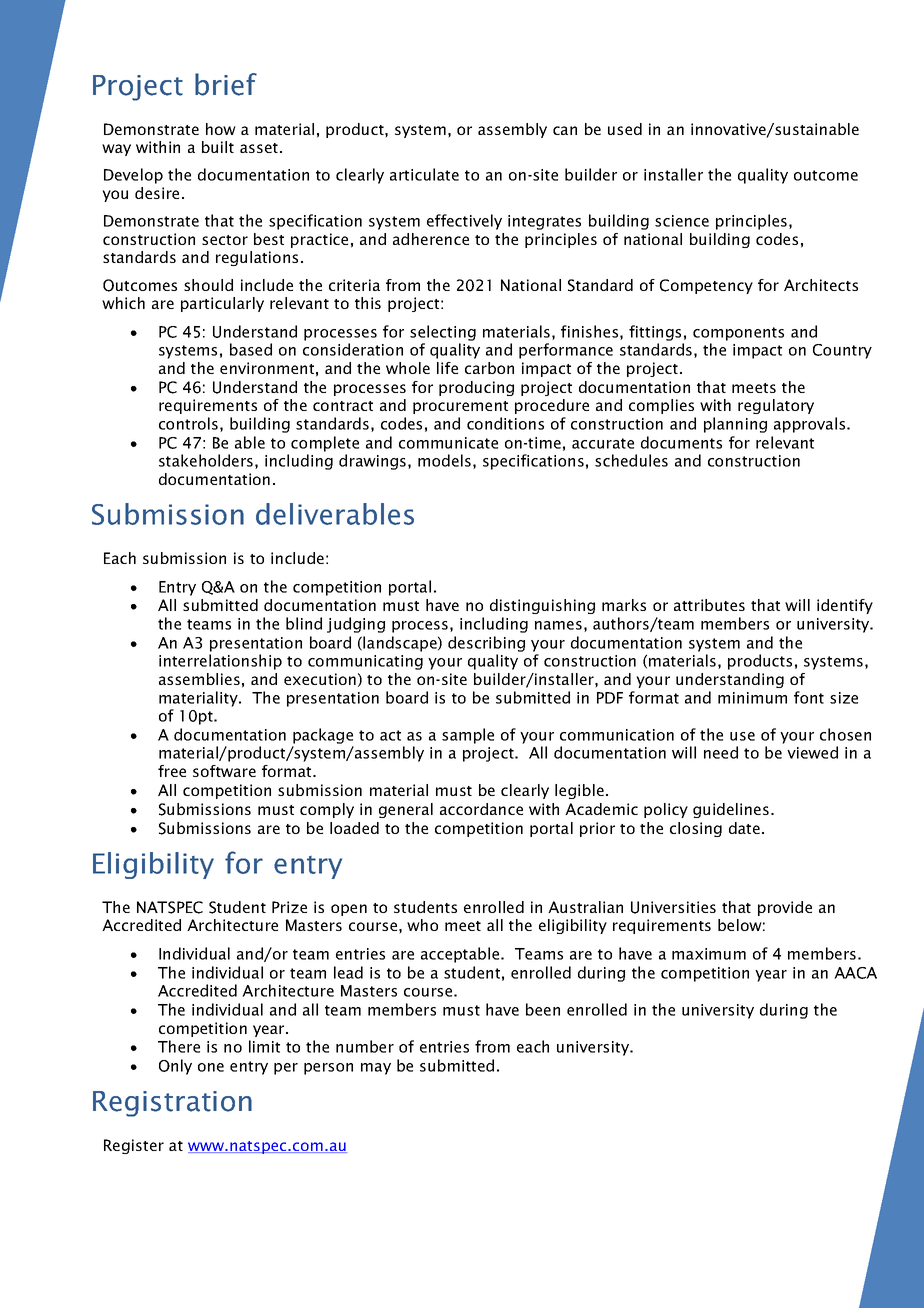  Describe the element at coordinates (625, 129) in the page. I see `used` at that location.
